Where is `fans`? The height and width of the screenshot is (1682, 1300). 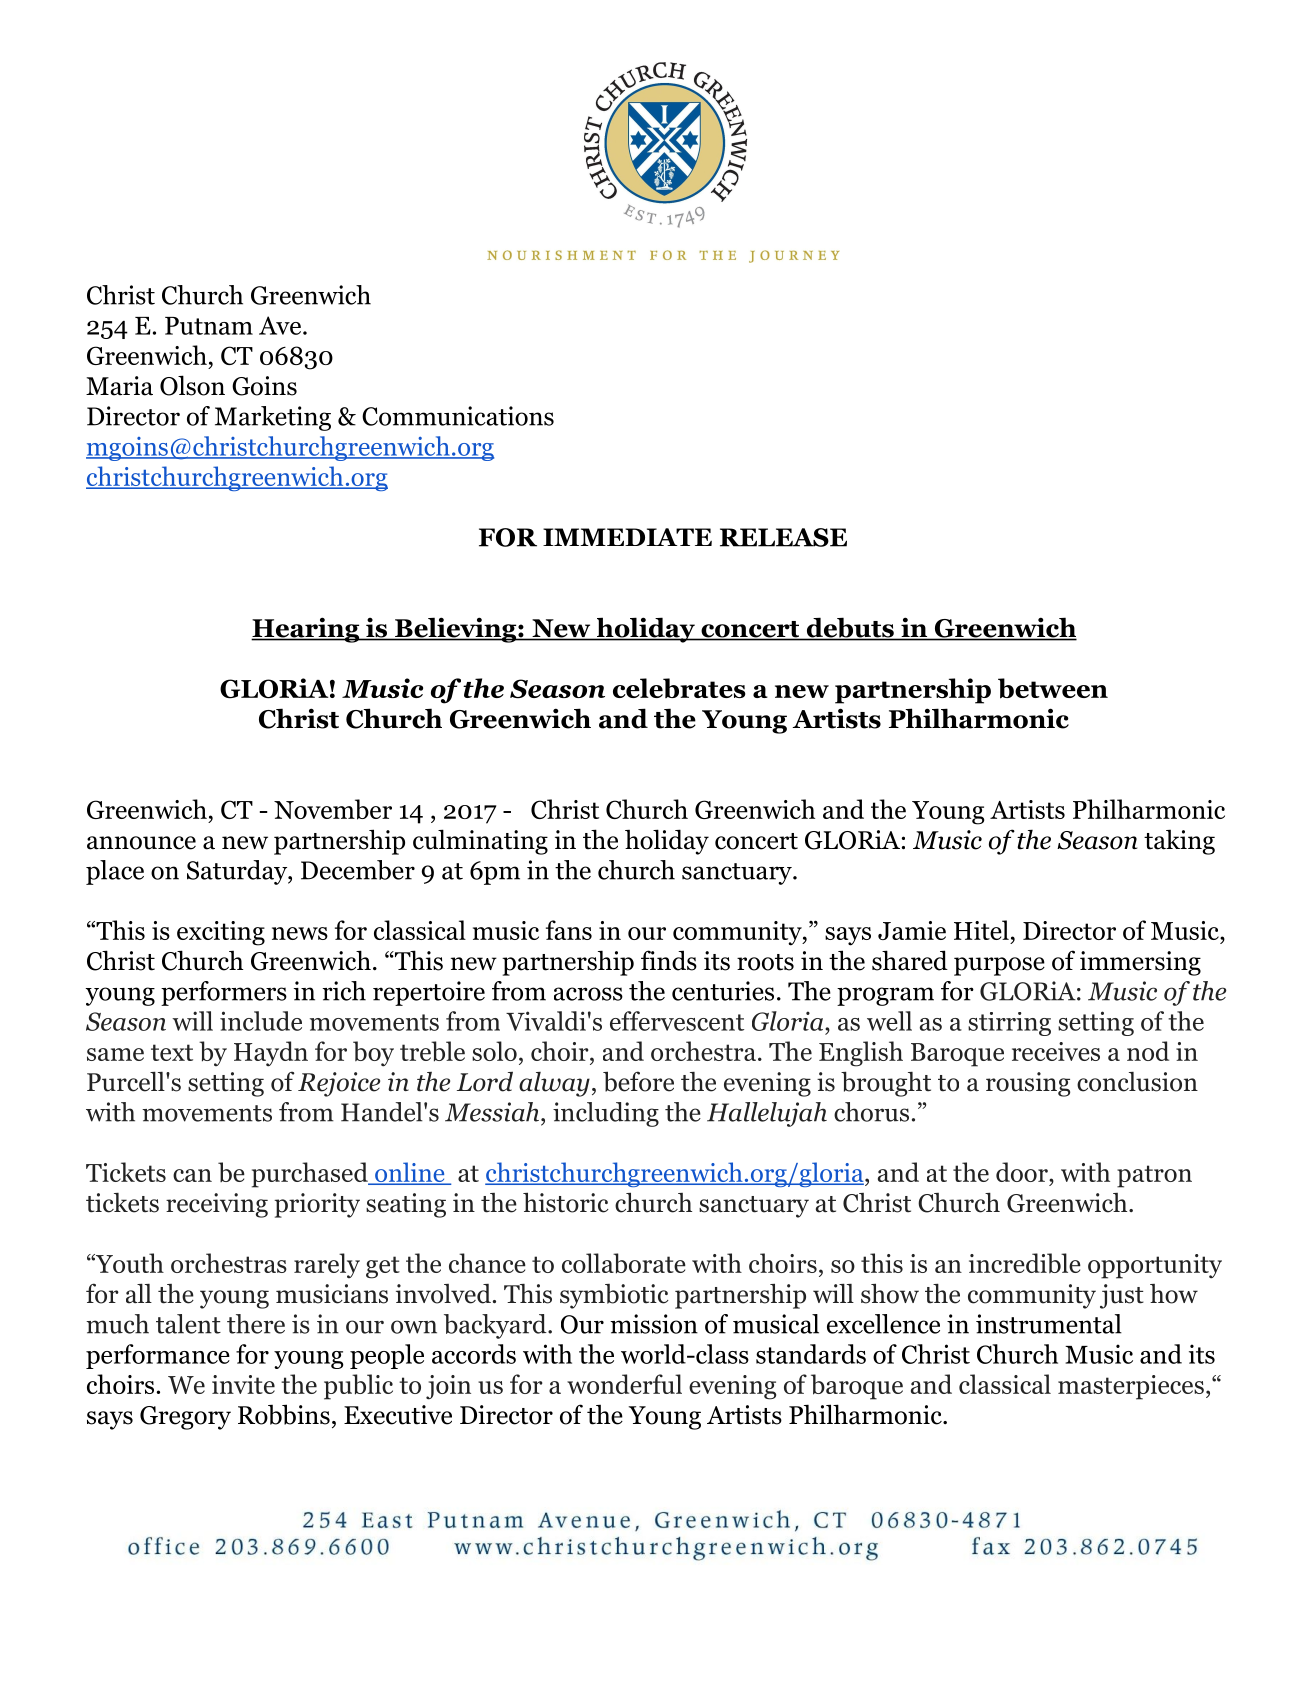
fans is located at coordinates (569, 930).
